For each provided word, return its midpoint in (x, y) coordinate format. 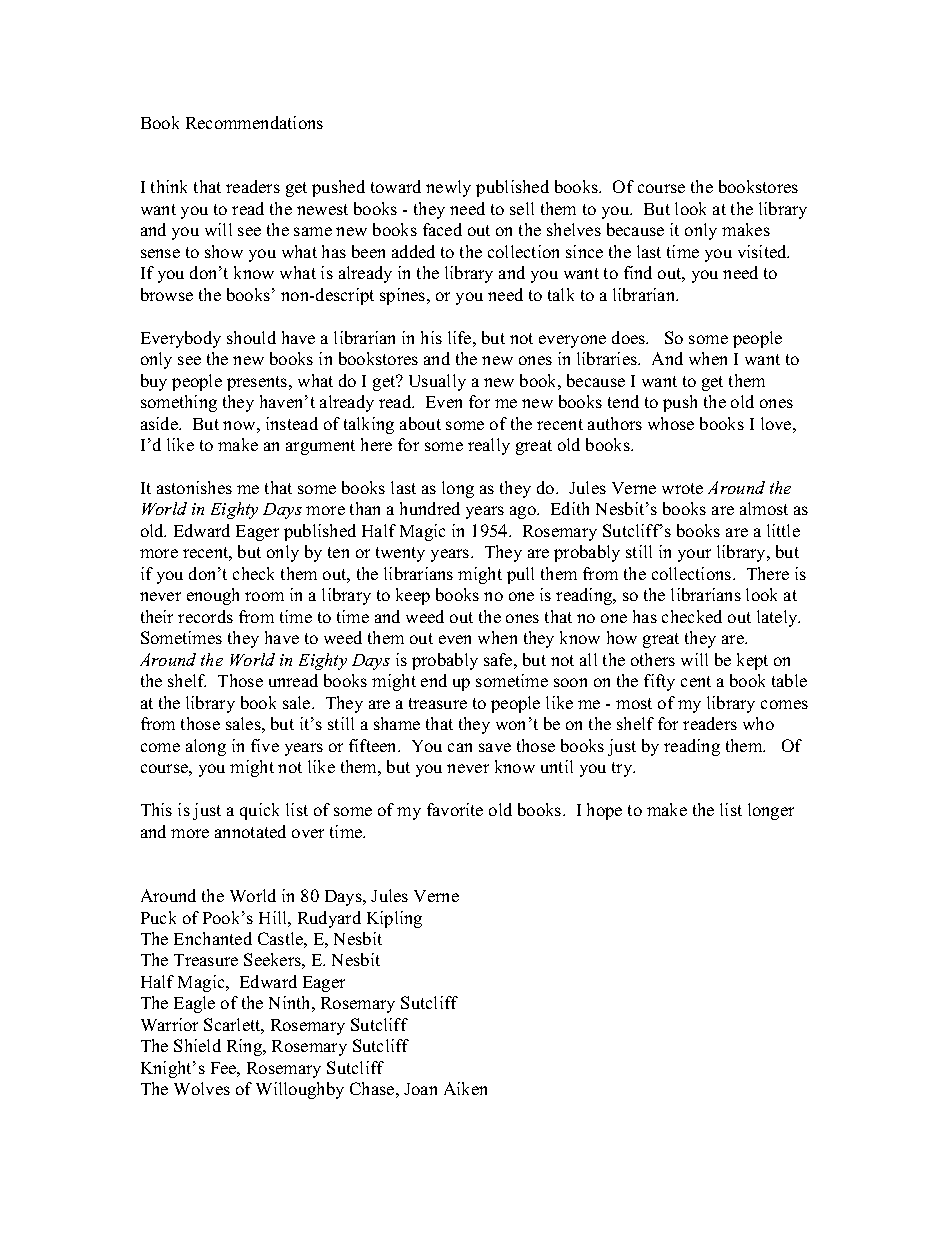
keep (413, 596)
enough (213, 596)
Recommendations (254, 122)
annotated (250, 831)
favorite (455, 809)
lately (778, 618)
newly (448, 188)
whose (671, 423)
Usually (437, 382)
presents (258, 383)
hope (604, 811)
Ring (245, 1047)
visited (763, 251)
